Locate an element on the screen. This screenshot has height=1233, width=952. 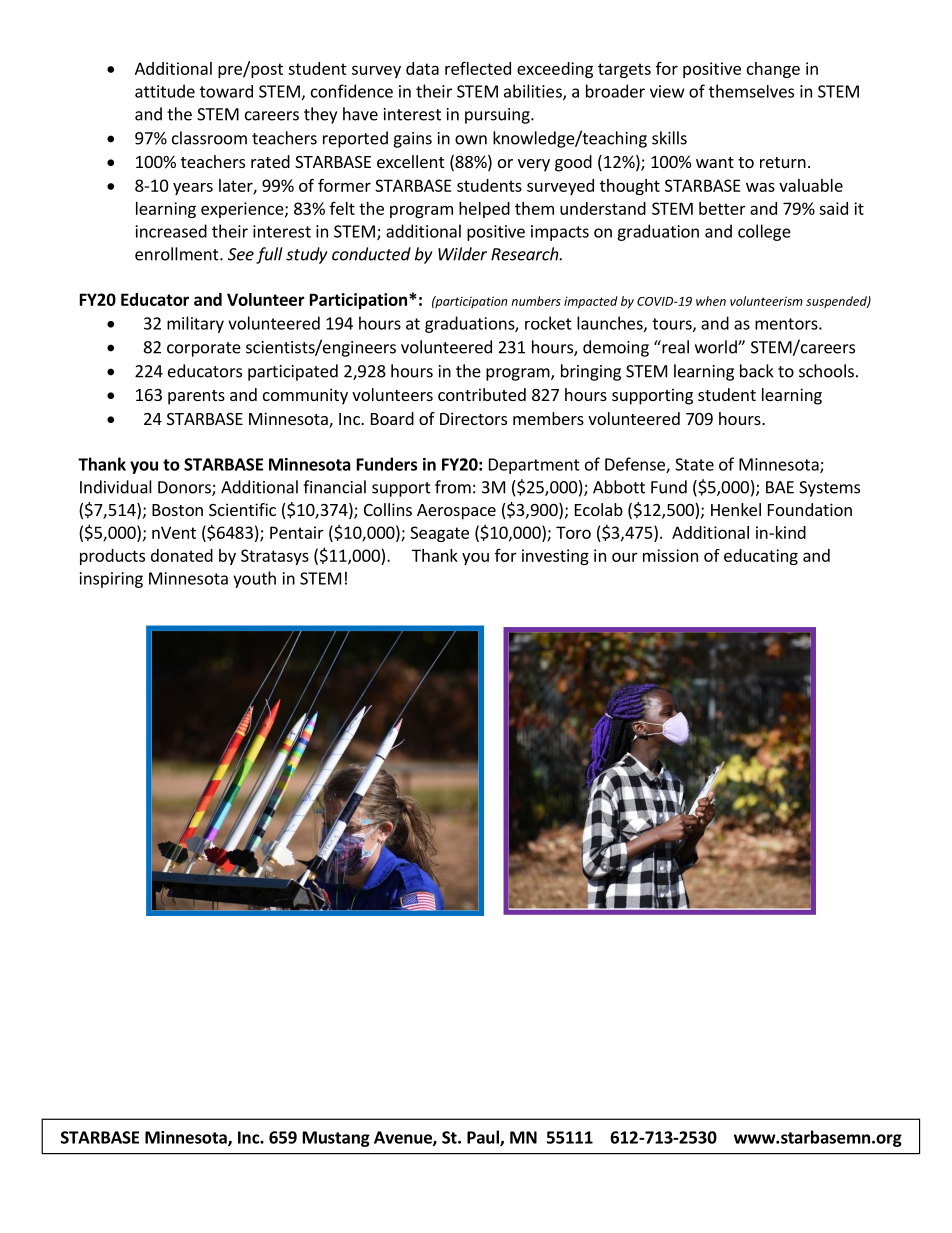
youth is located at coordinates (254, 579).
